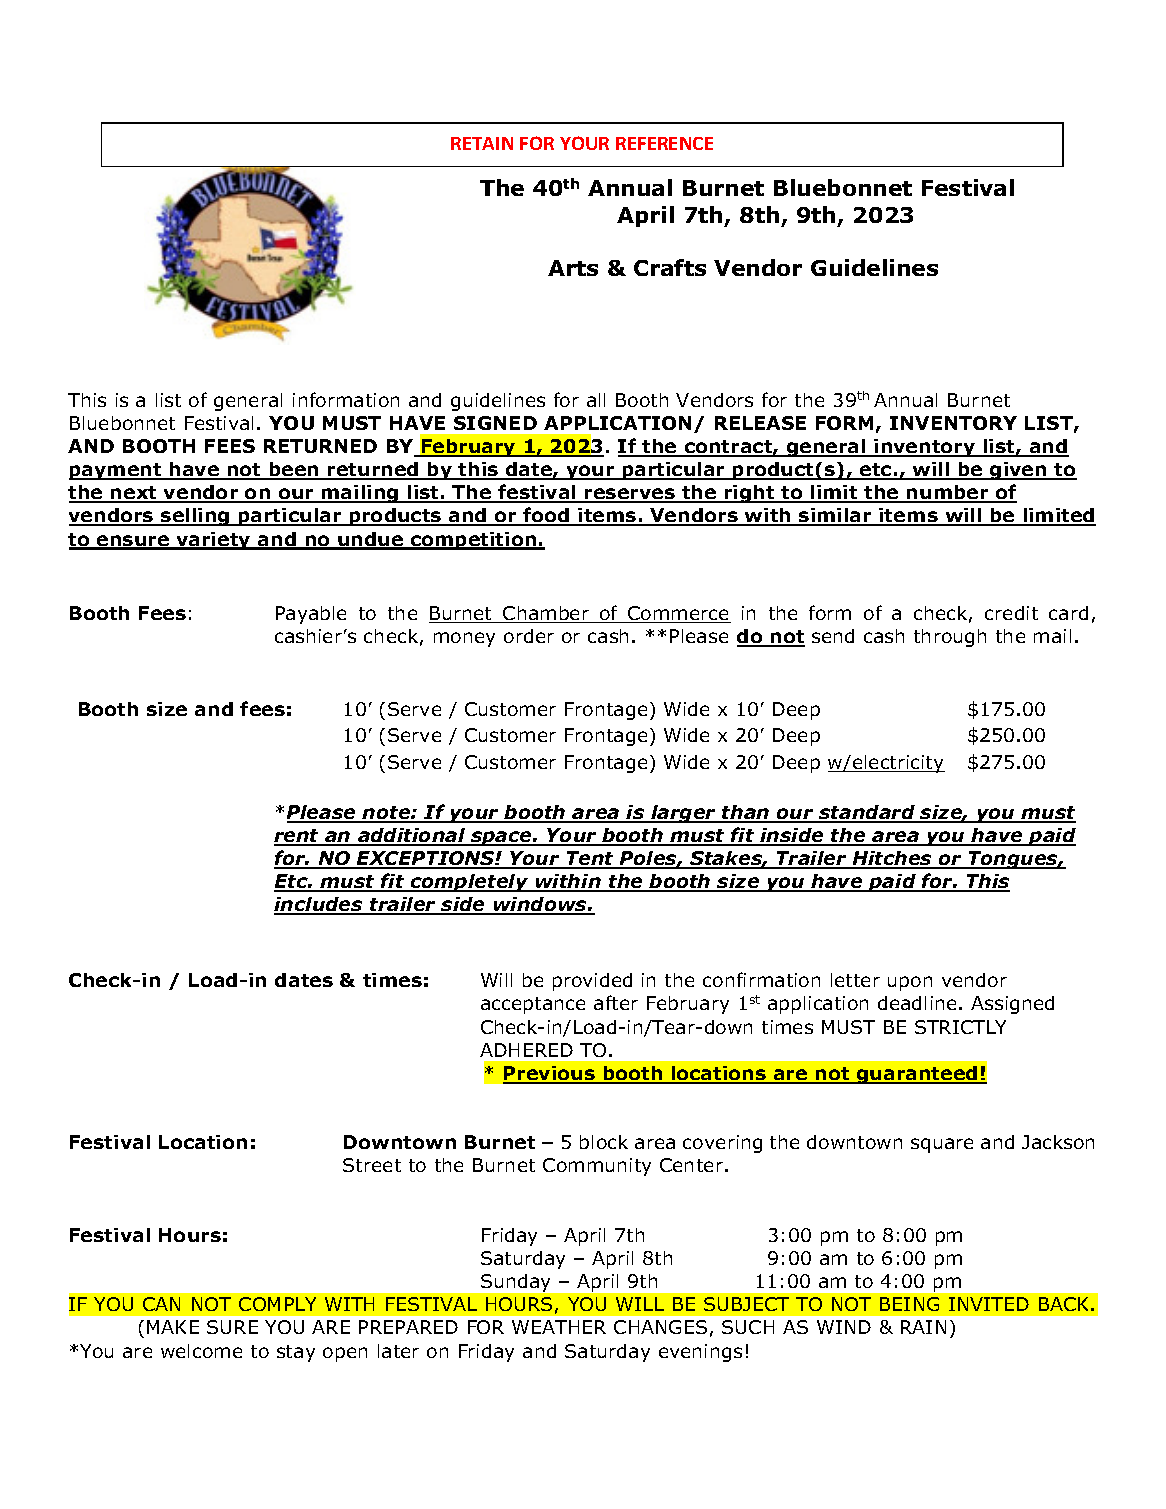 The image size is (1166, 1509). What do you see at coordinates (670, 267) in the document?
I see `Crafts` at bounding box center [670, 267].
